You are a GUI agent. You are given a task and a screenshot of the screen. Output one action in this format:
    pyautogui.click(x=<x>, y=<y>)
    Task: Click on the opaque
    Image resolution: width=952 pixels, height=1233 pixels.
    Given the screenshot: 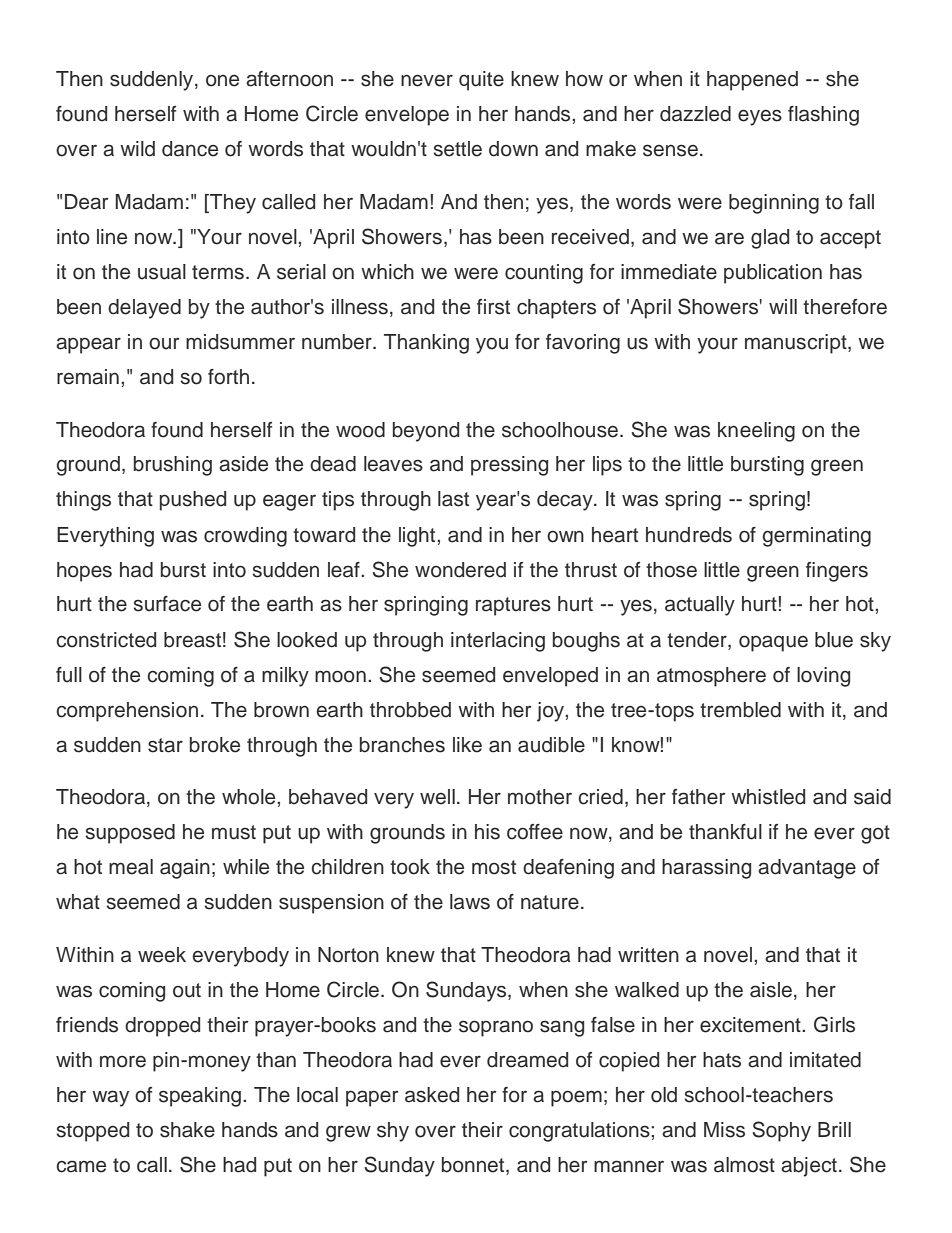 What is the action you would take?
    pyautogui.click(x=773, y=643)
